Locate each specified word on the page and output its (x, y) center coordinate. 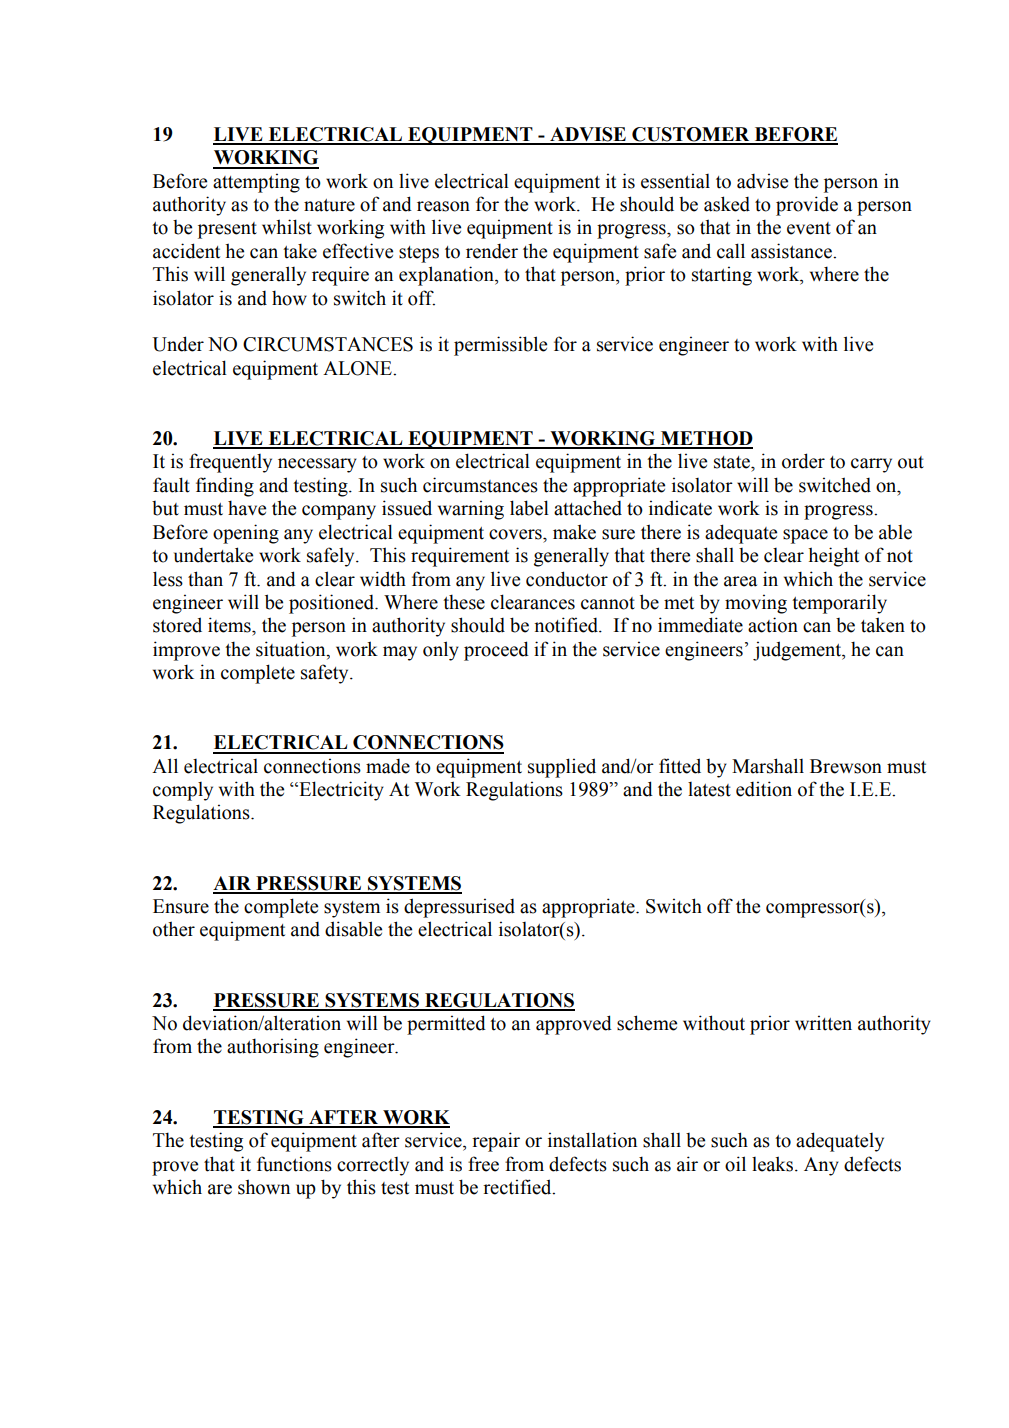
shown (264, 1187)
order (803, 461)
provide (807, 206)
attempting (256, 183)
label (529, 508)
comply (183, 791)
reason (443, 206)
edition (764, 789)
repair (496, 1142)
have (247, 508)
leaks (772, 1164)
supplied (562, 768)
